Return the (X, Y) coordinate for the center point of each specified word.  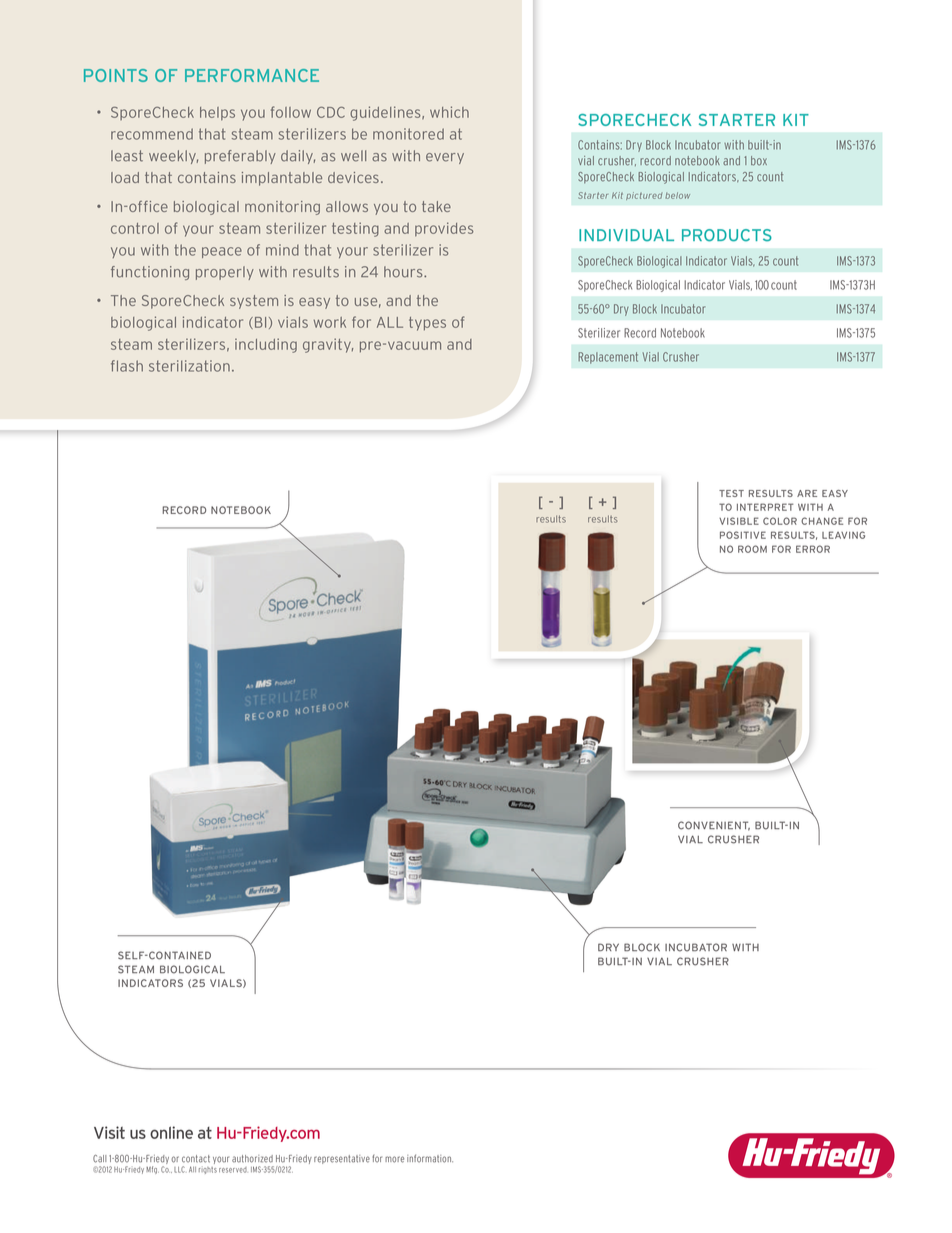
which (449, 112)
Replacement (608, 358)
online (171, 1132)
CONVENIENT (714, 826)
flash (127, 366)
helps (217, 114)
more (394, 1159)
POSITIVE (743, 535)
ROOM (752, 549)
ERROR (813, 549)
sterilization (189, 366)
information (430, 1158)
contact (196, 1159)
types (427, 324)
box (759, 161)
